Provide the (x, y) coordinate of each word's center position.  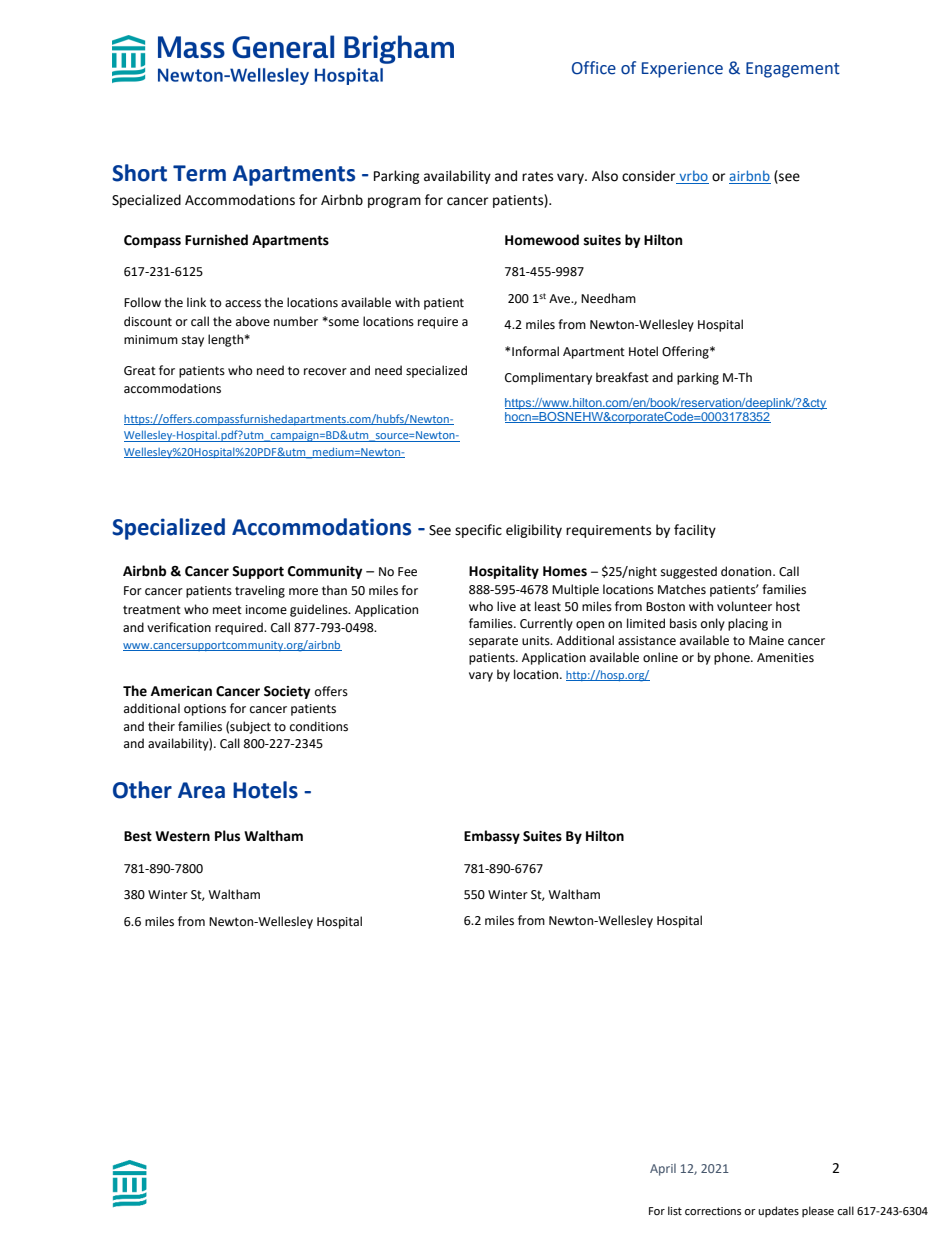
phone (733, 658)
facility (695, 531)
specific (478, 531)
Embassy (492, 837)
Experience (682, 70)
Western (182, 836)
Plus (227, 836)
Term (199, 173)
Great (140, 371)
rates (537, 177)
